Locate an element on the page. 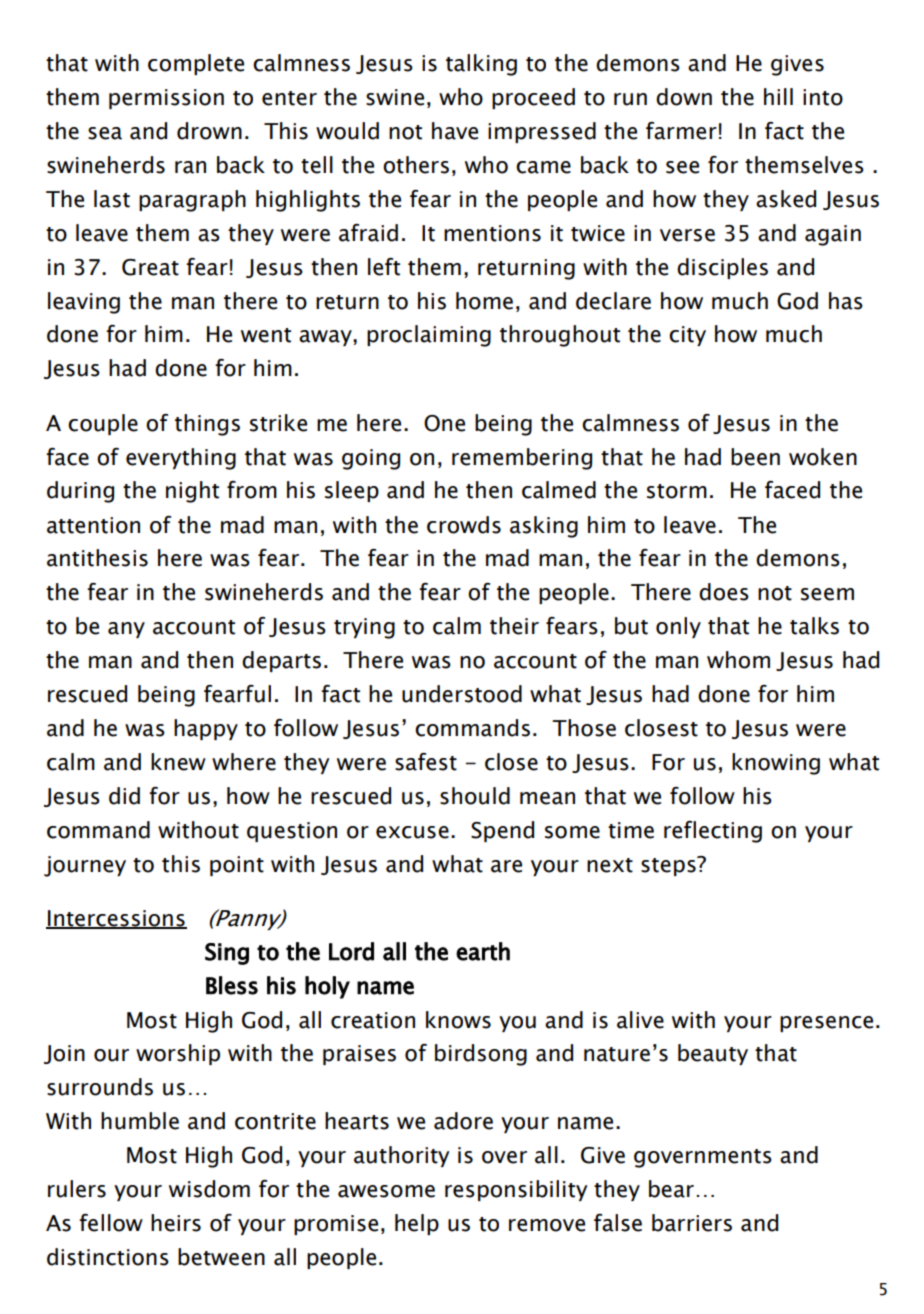 This document has height=1314, width=924. hill is located at coordinates (778, 96).
